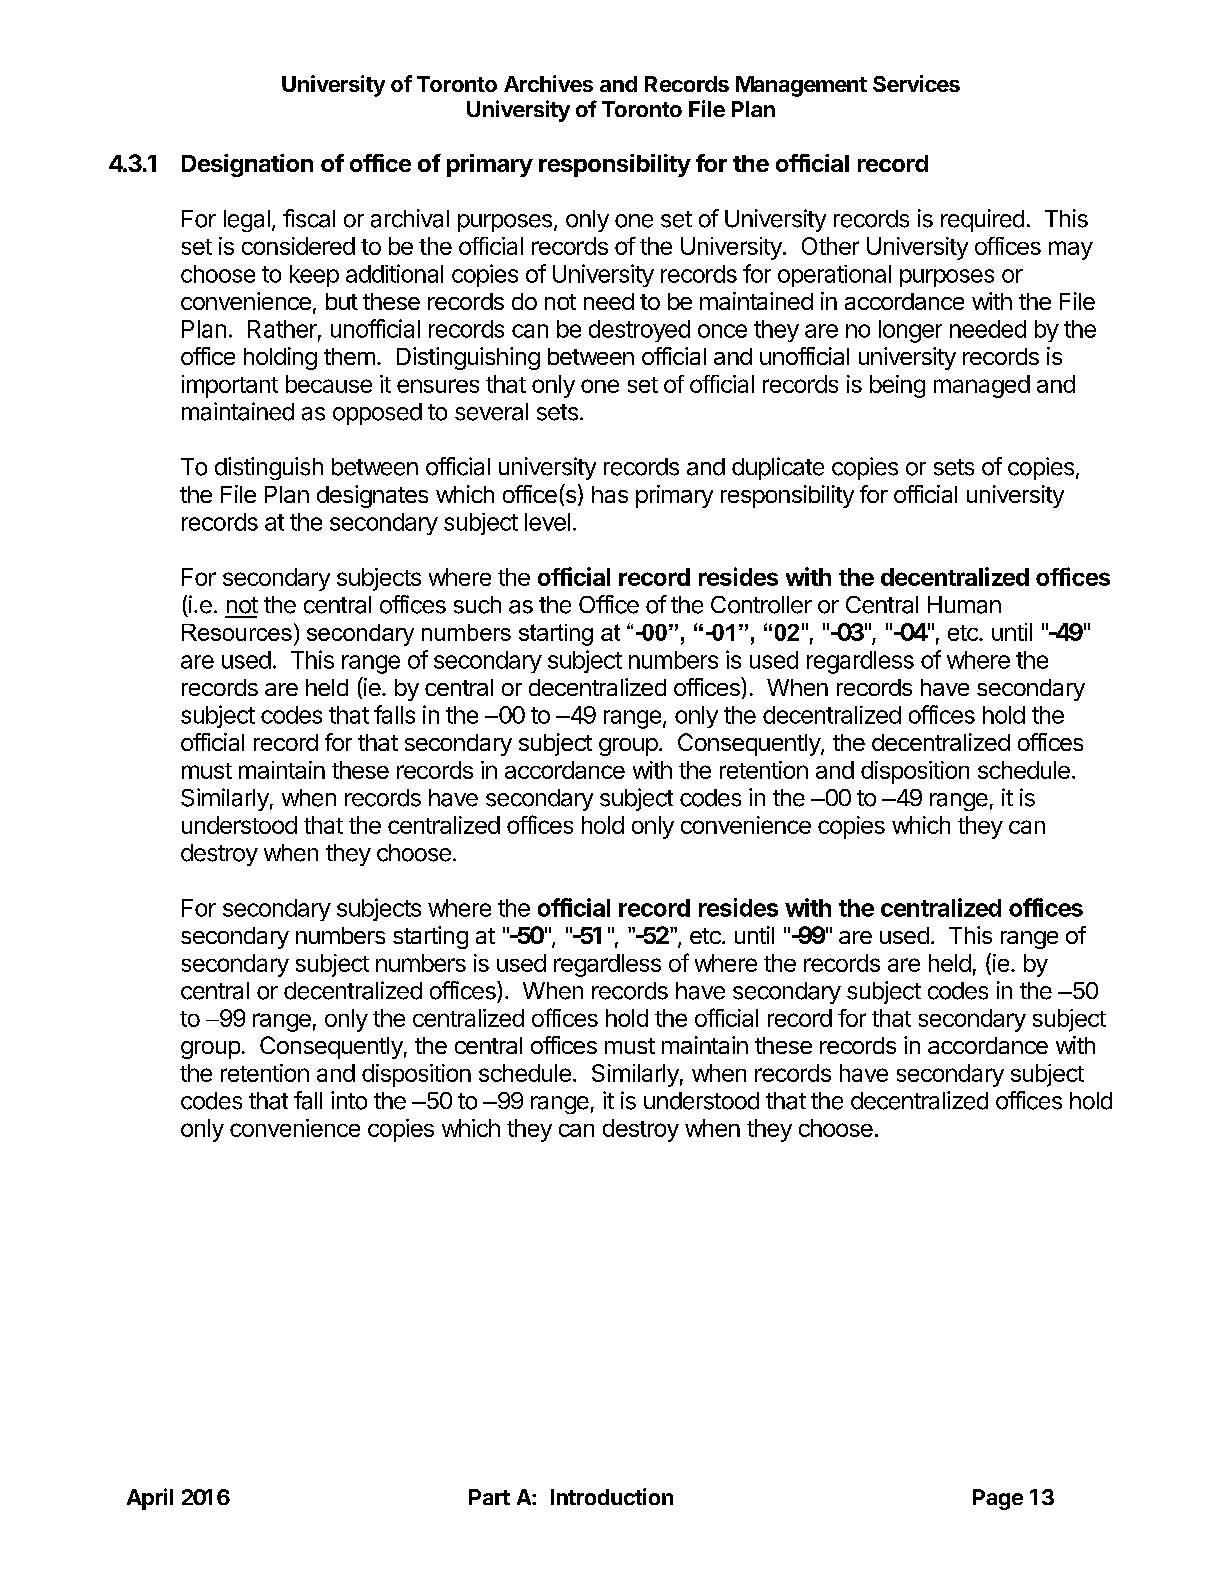 This screenshot has width=1223, height=1582. Describe the element at coordinates (349, 1100) in the screenshot. I see `into` at that location.
